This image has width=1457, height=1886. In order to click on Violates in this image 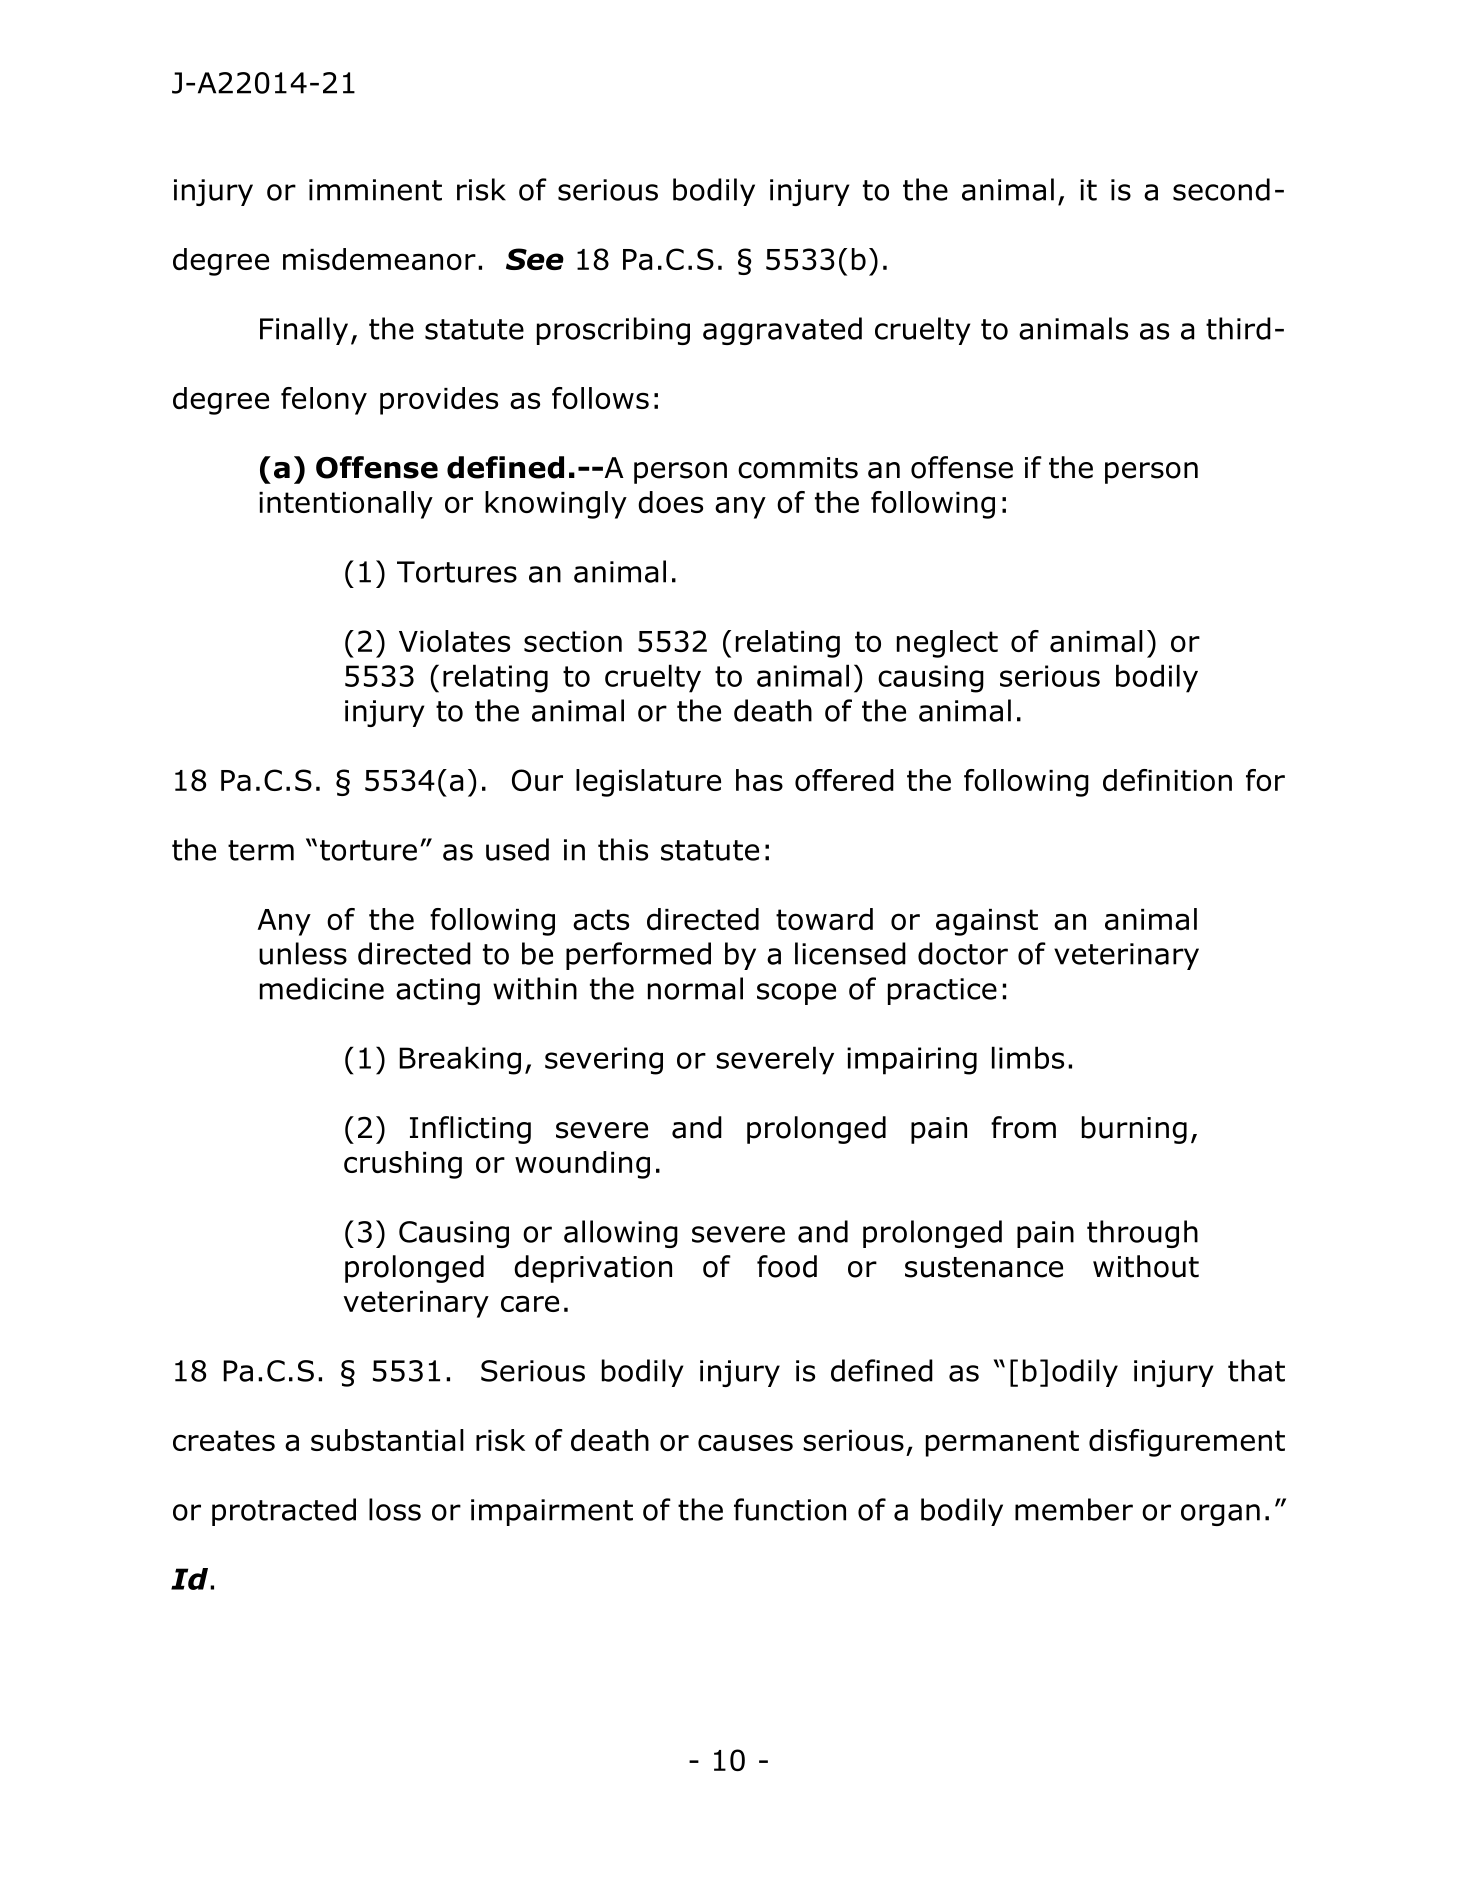, I will do `click(454, 641)`.
